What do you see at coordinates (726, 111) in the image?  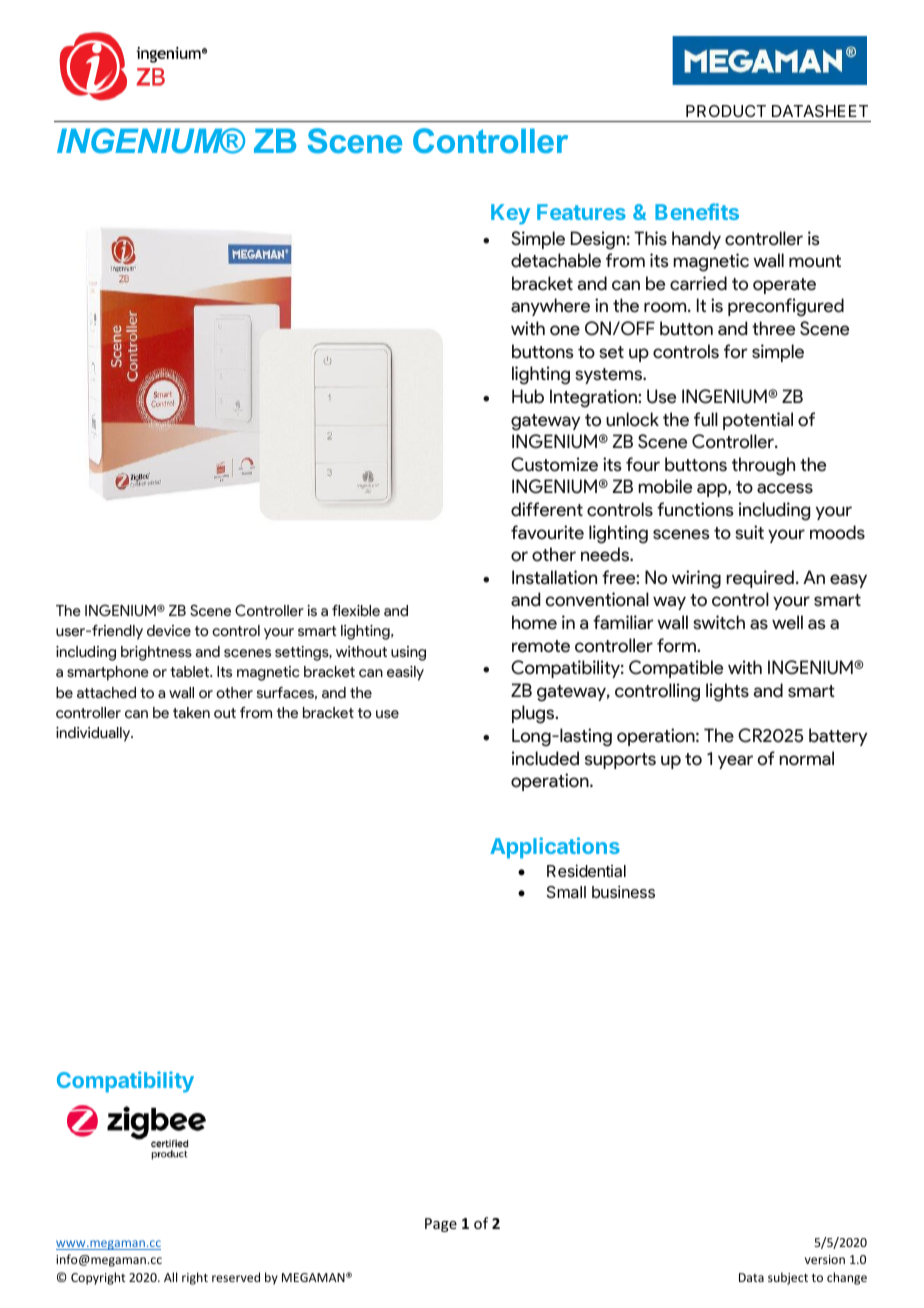 I see `PRODUCT` at bounding box center [726, 111].
